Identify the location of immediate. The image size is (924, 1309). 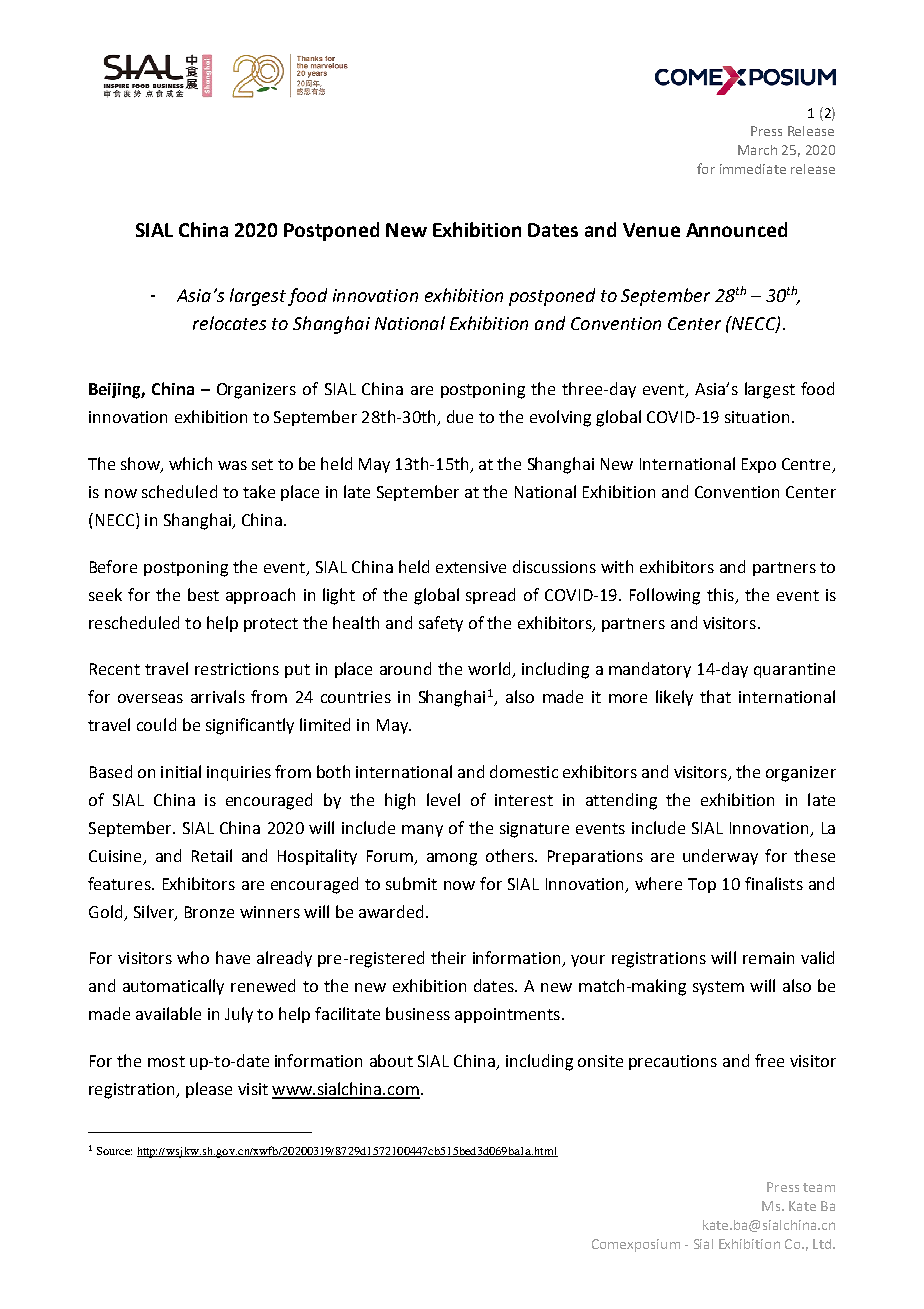
(753, 169).
